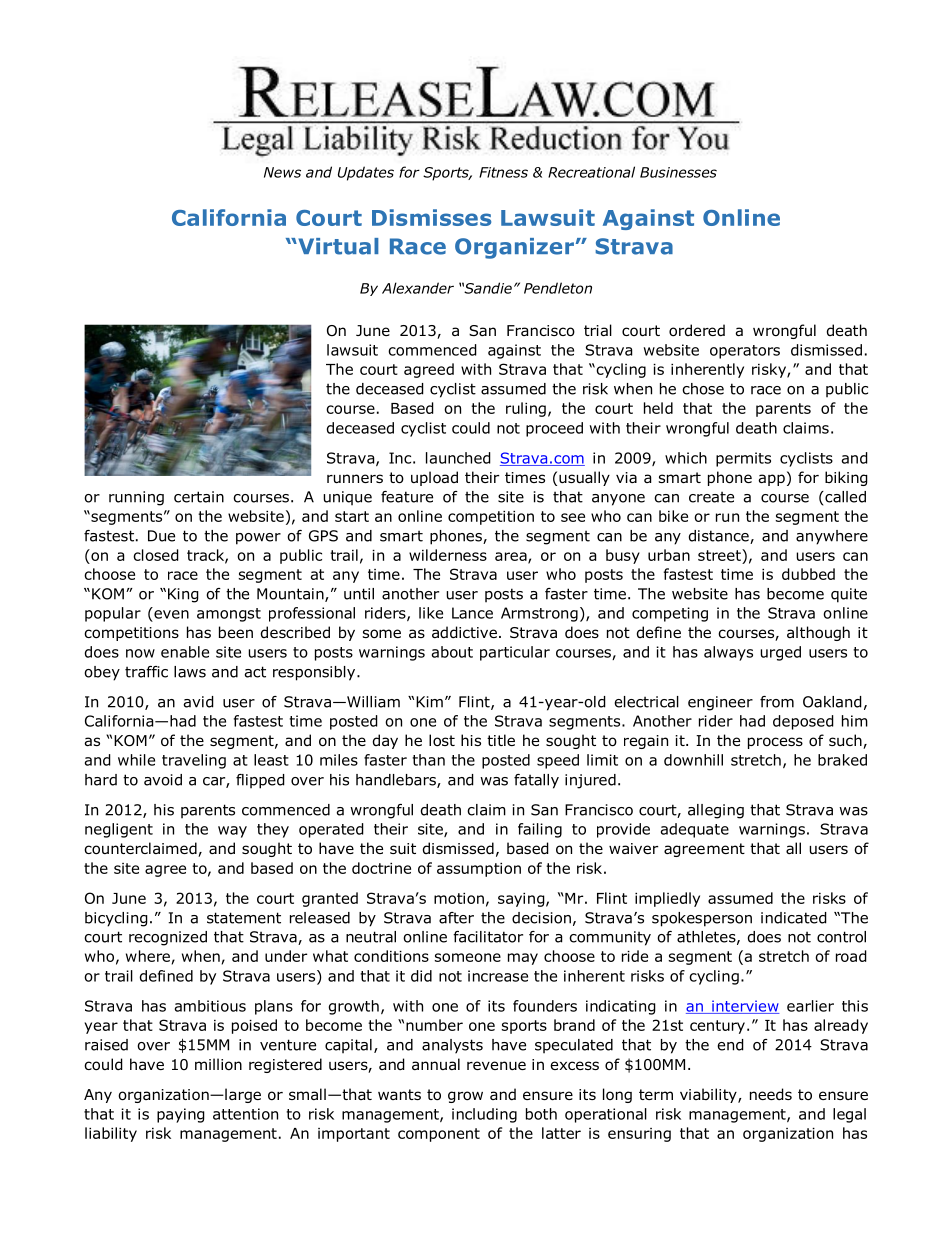 The width and height of the screenshot is (952, 1233). What do you see at coordinates (163, 780) in the screenshot?
I see `avoid` at bounding box center [163, 780].
